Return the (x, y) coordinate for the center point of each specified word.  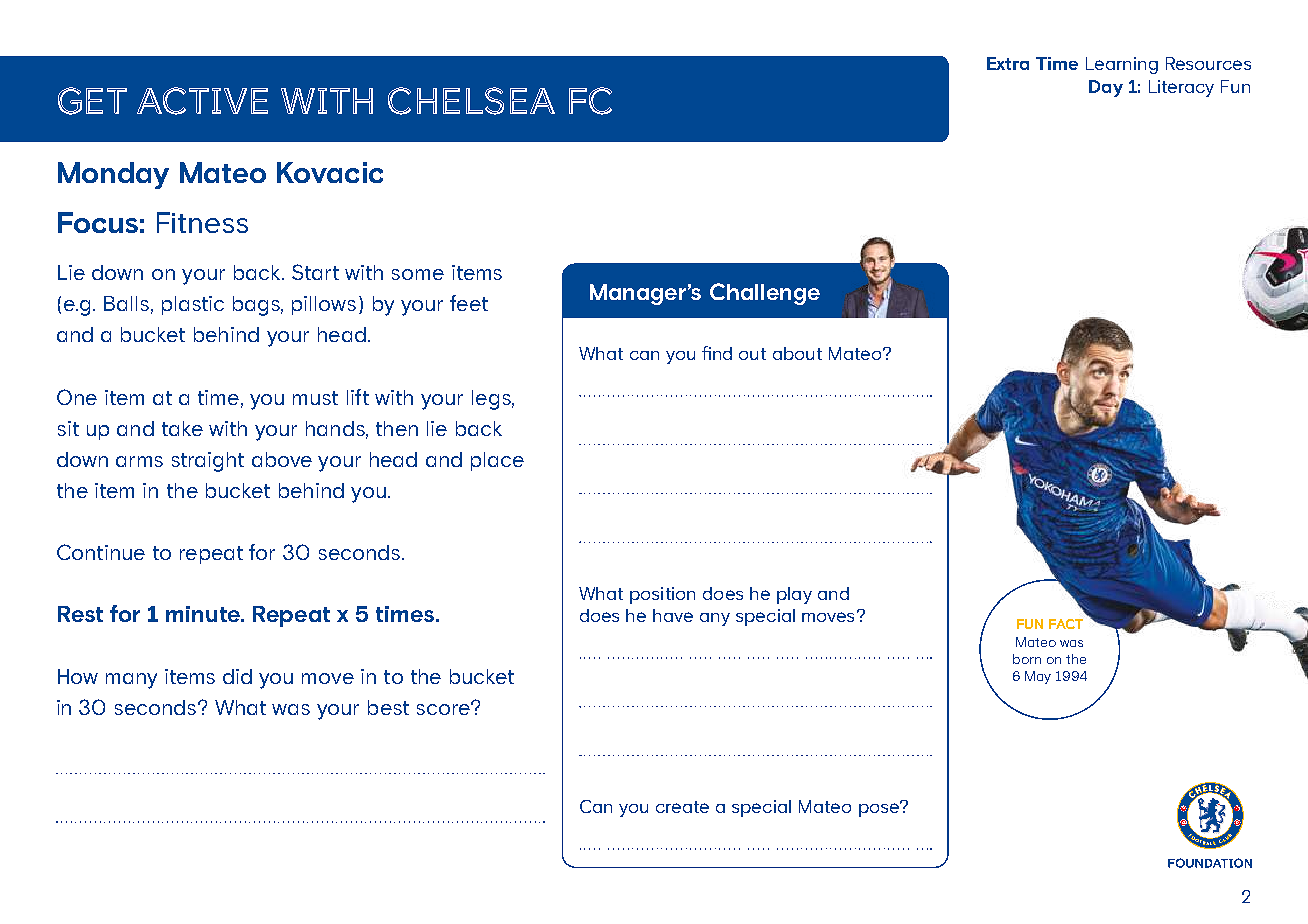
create (682, 807)
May (1038, 677)
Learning (1122, 65)
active (202, 101)
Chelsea (471, 101)
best (388, 707)
